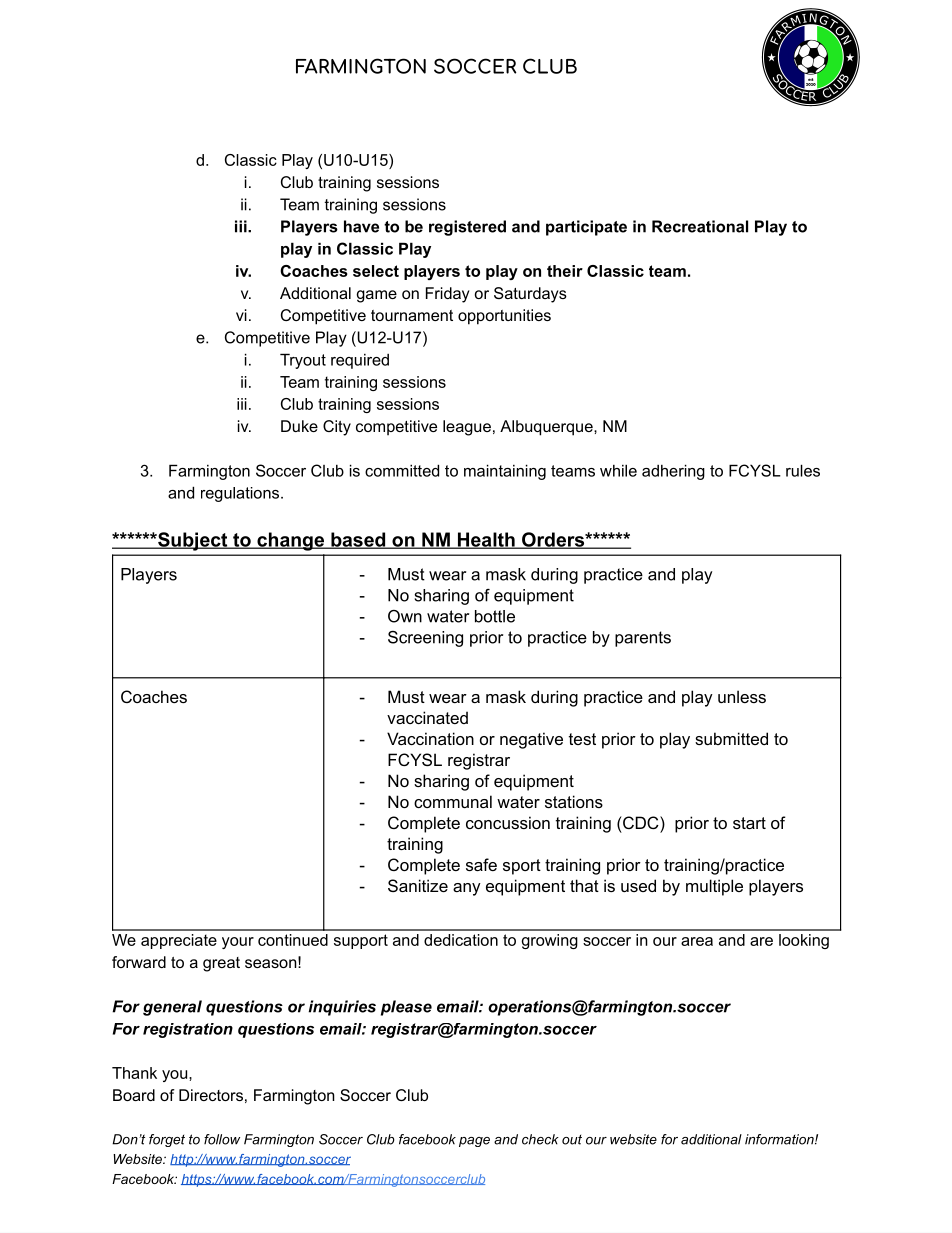 The height and width of the screenshot is (1233, 952). What do you see at coordinates (361, 226) in the screenshot?
I see `have` at bounding box center [361, 226].
